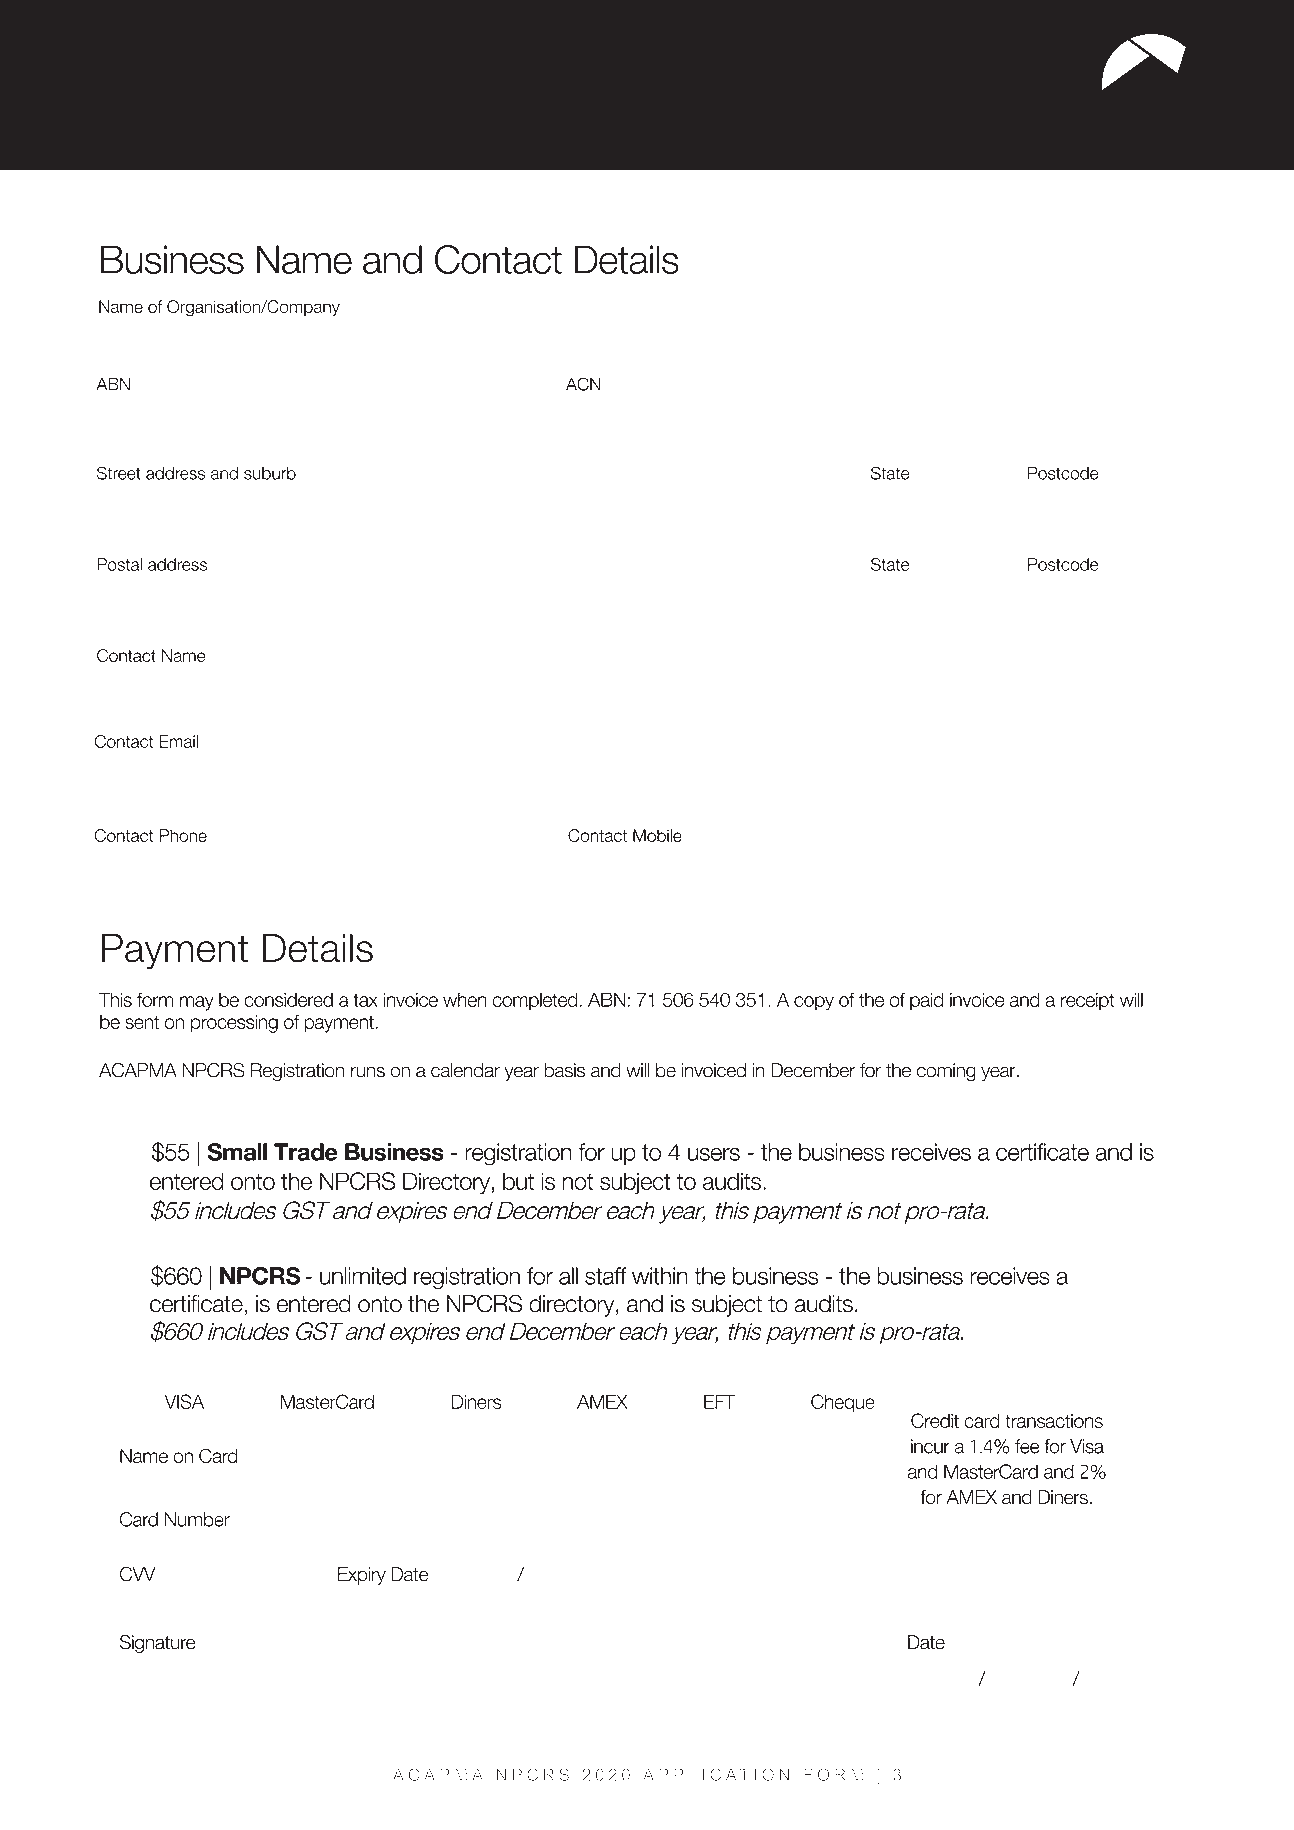 The image size is (1294, 1830). Describe the element at coordinates (518, 1181) in the document. I see `but` at that location.
